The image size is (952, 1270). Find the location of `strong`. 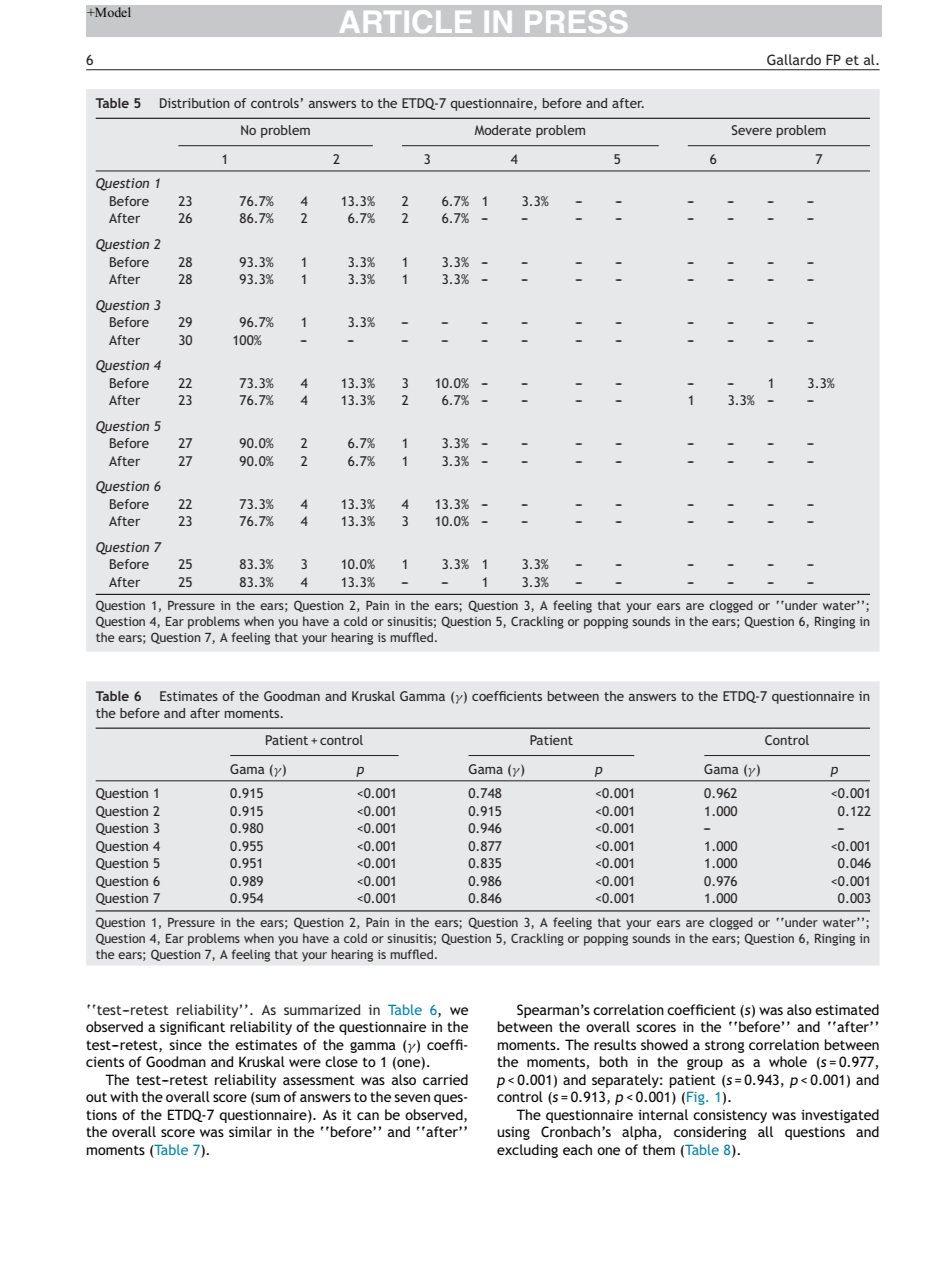

strong is located at coordinates (724, 1046).
